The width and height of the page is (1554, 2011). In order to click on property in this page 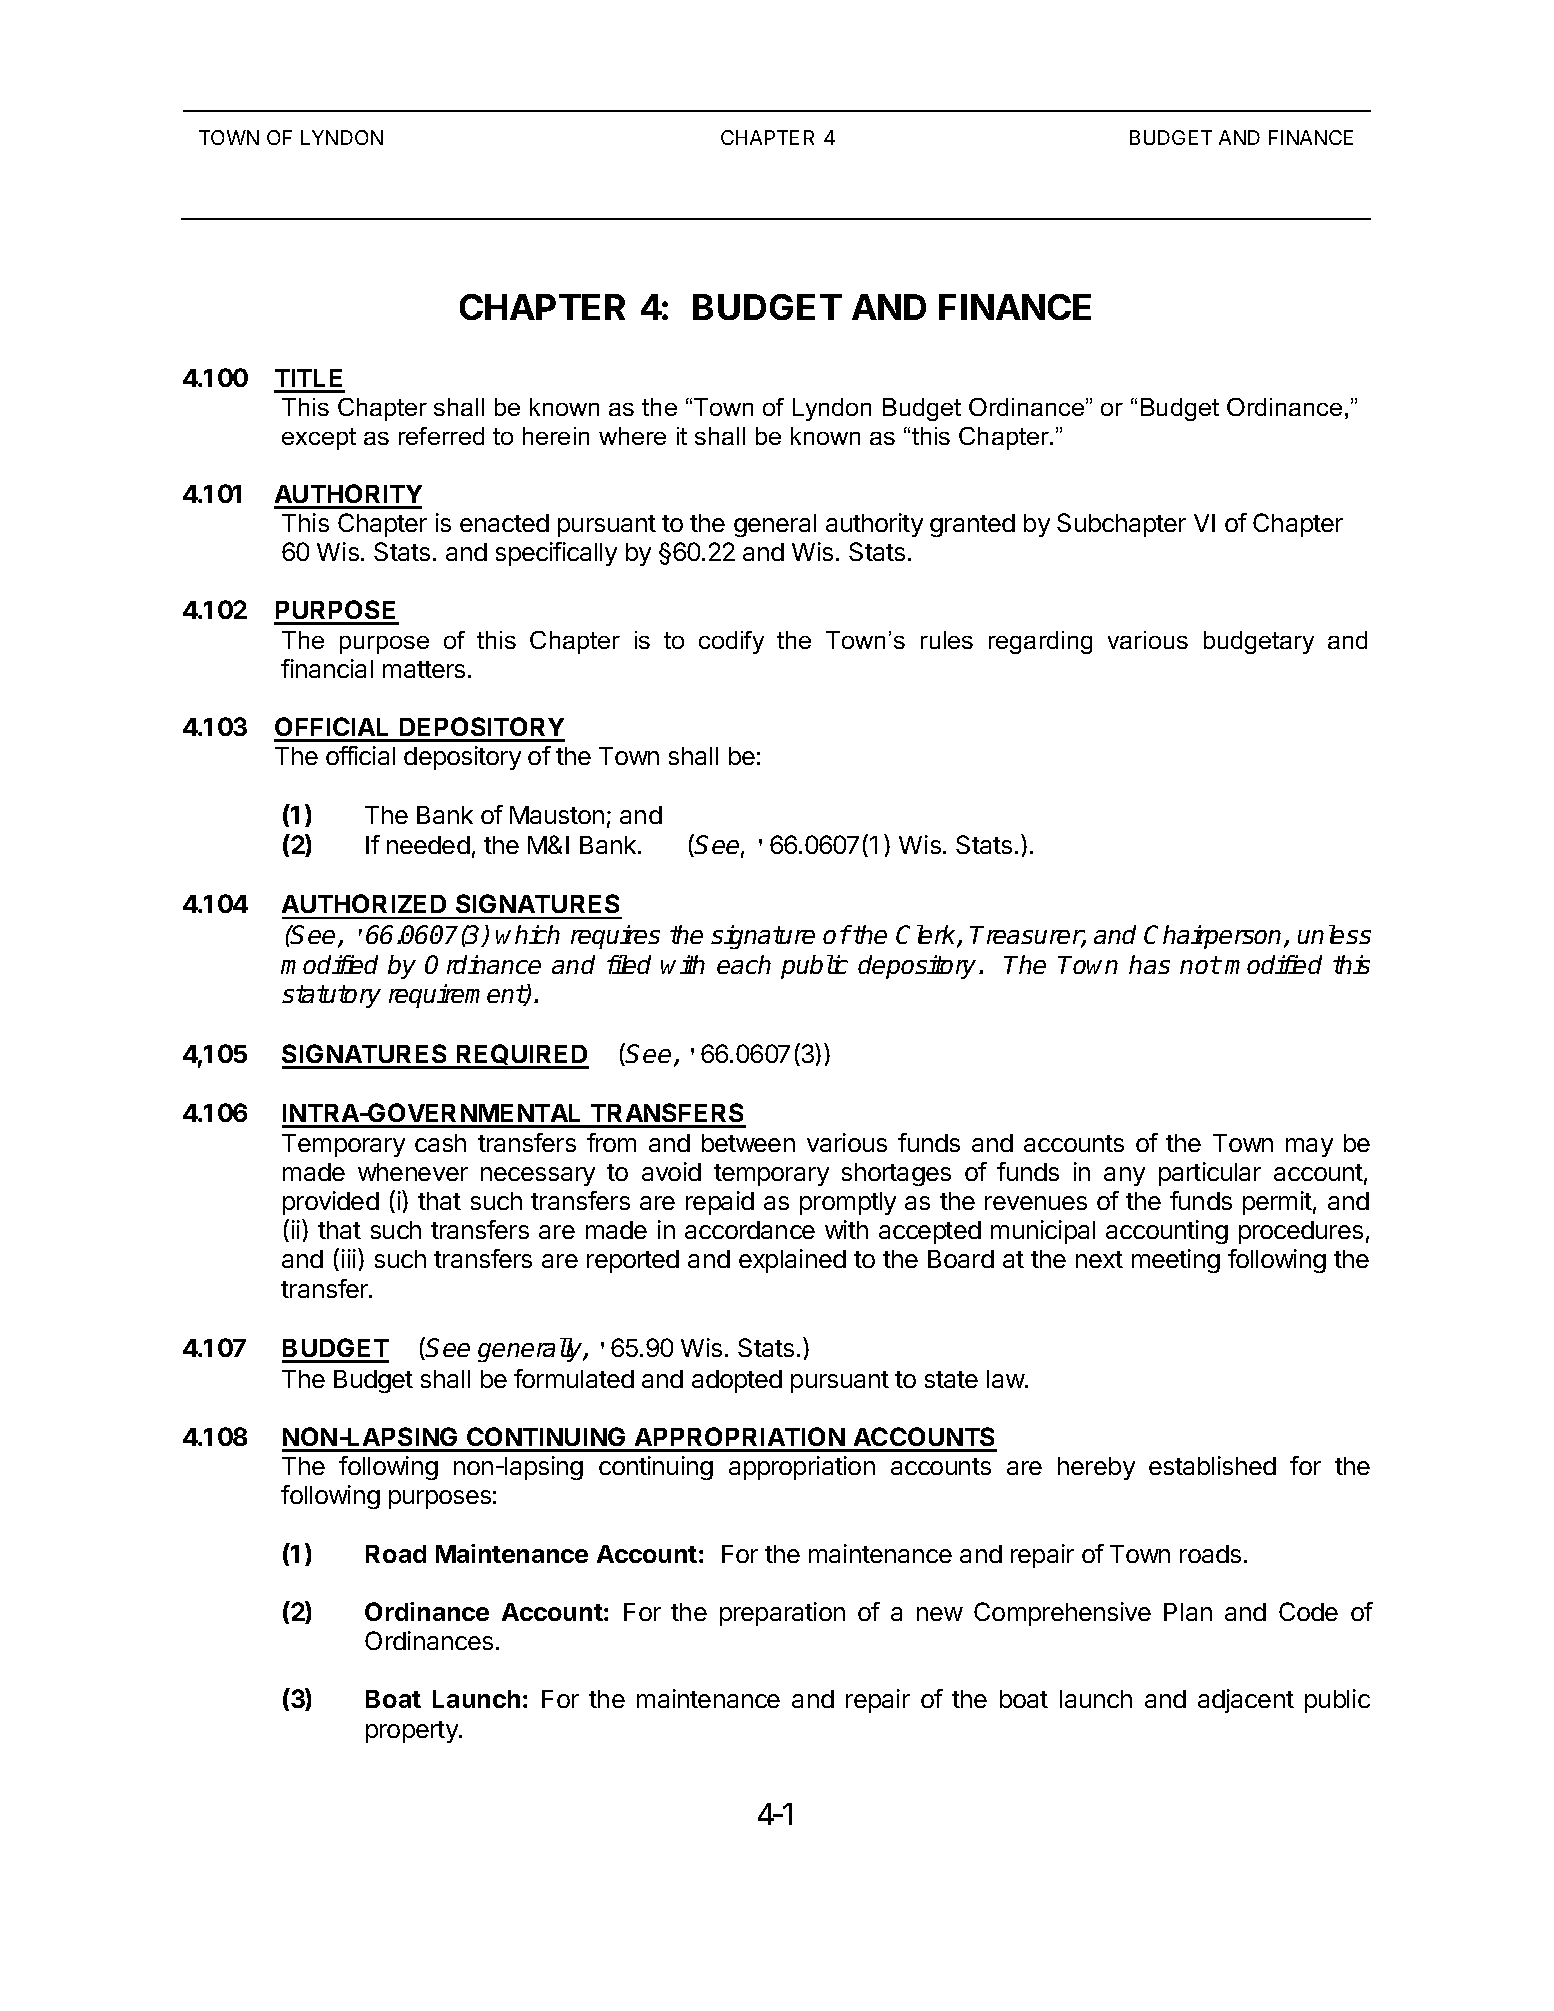, I will do `click(413, 1732)`.
